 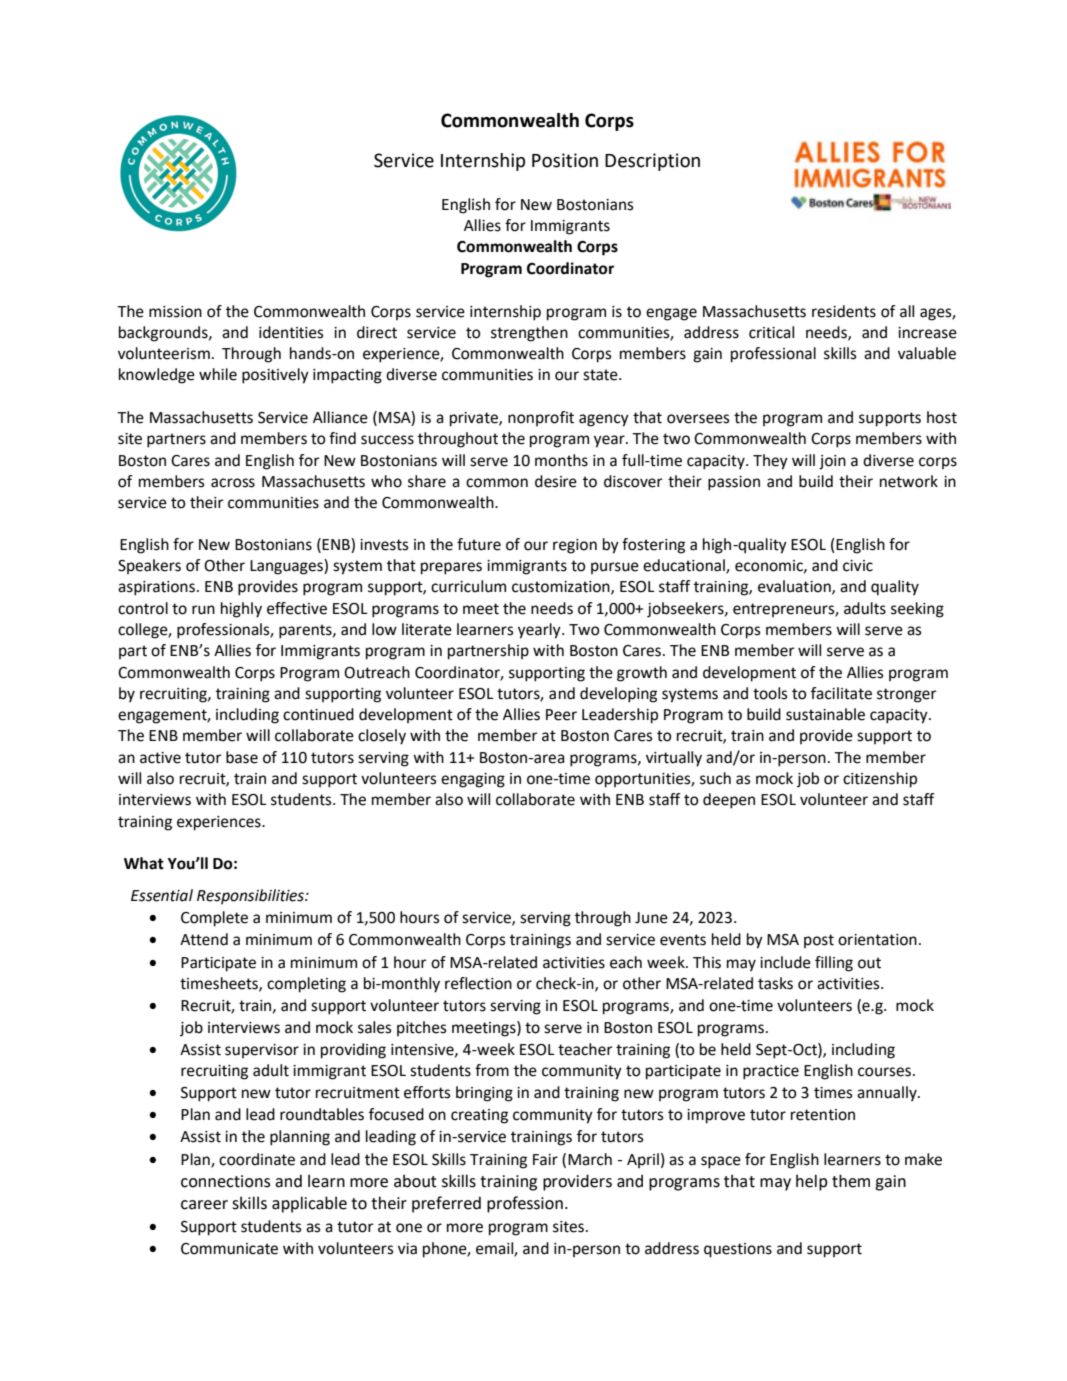 What do you see at coordinates (561, 715) in the page?
I see `Peer` at bounding box center [561, 715].
